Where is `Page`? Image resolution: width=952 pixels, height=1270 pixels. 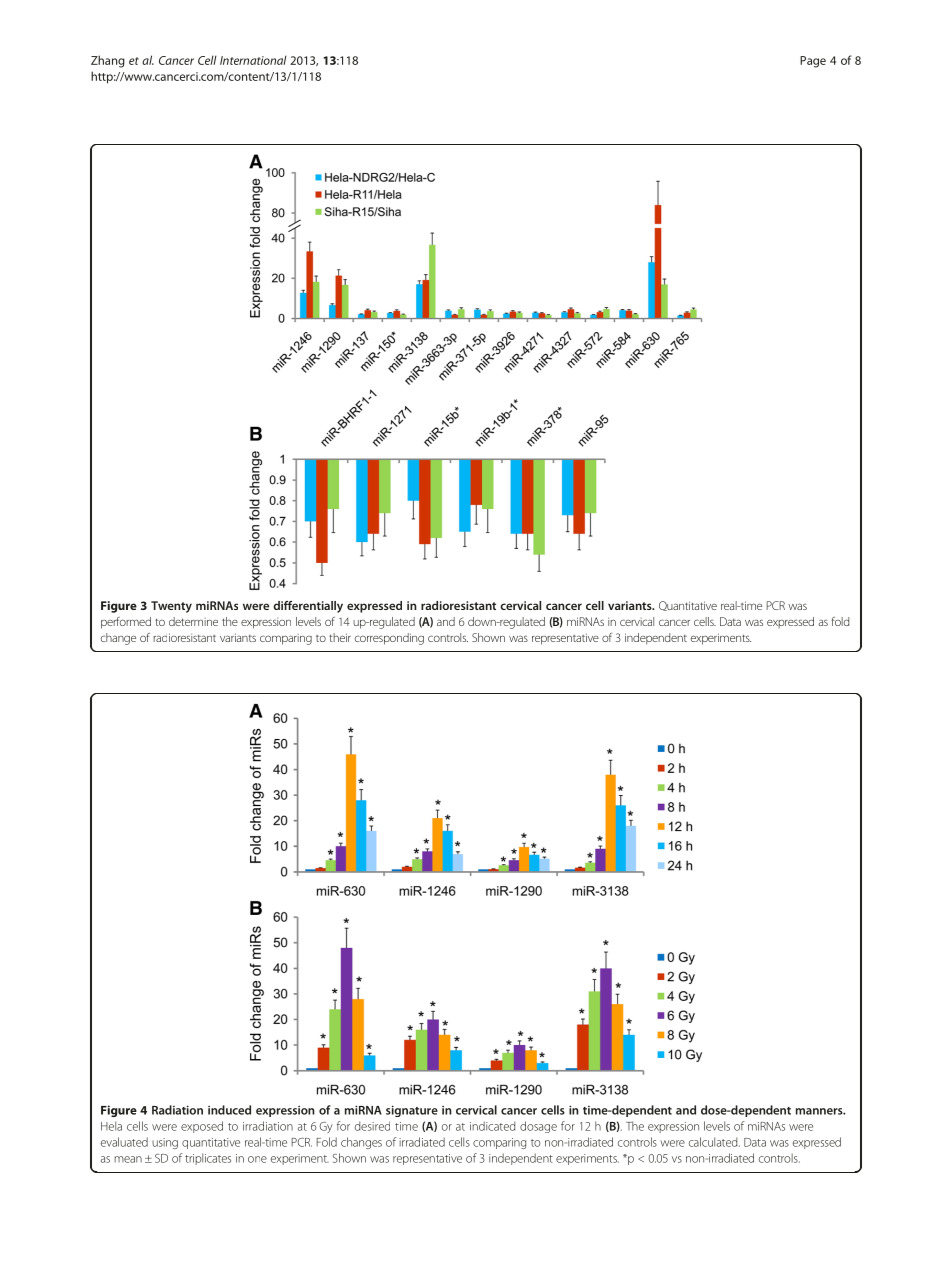
Page is located at coordinates (813, 62).
